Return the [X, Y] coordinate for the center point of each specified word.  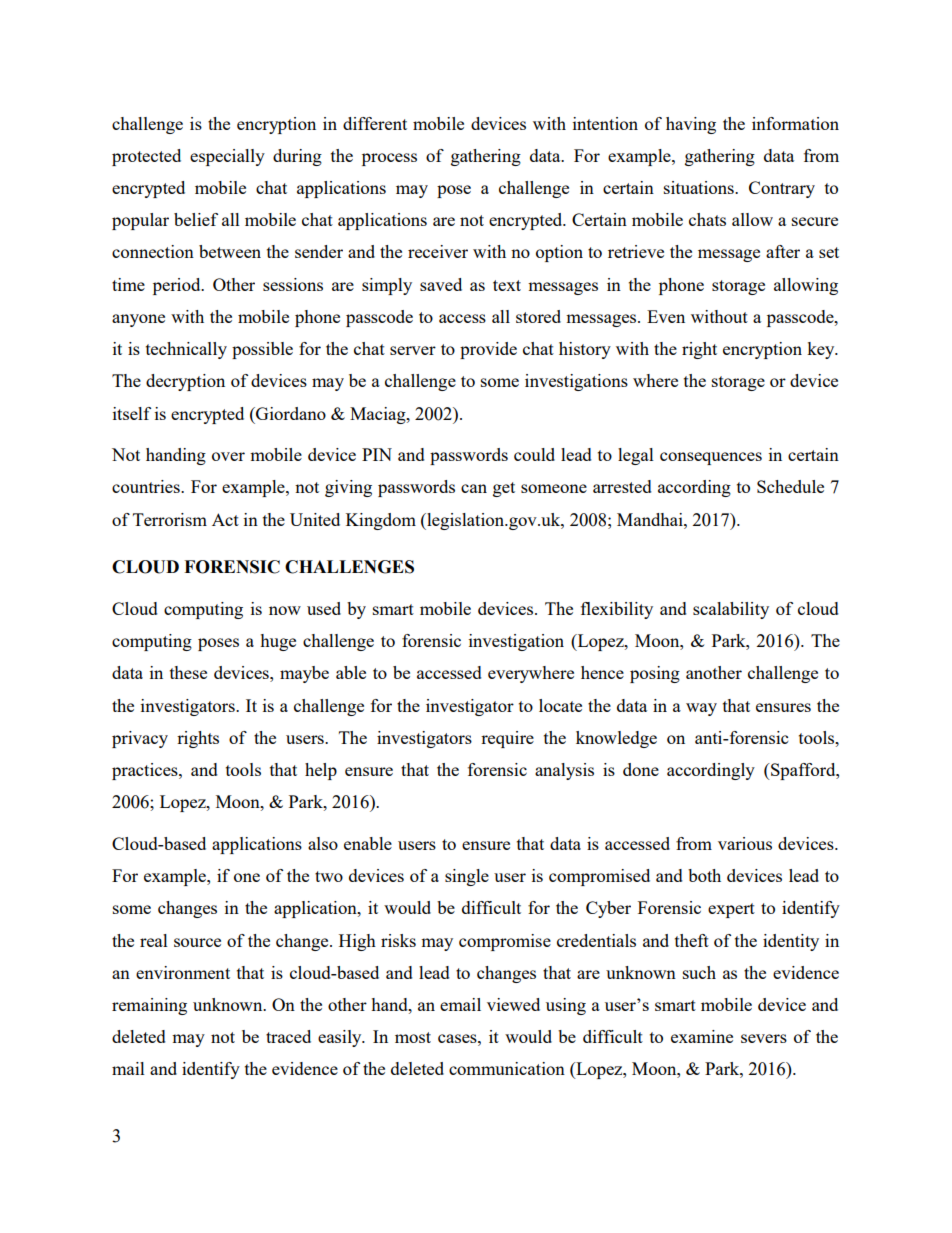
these [188, 672]
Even [666, 316]
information [795, 123]
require [507, 739]
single [467, 877]
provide [488, 350]
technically [186, 350]
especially [227, 157]
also [323, 843]
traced [288, 1036]
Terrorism [170, 519]
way [701, 709]
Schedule [790, 486]
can [474, 488]
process [389, 159]
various [745, 843]
